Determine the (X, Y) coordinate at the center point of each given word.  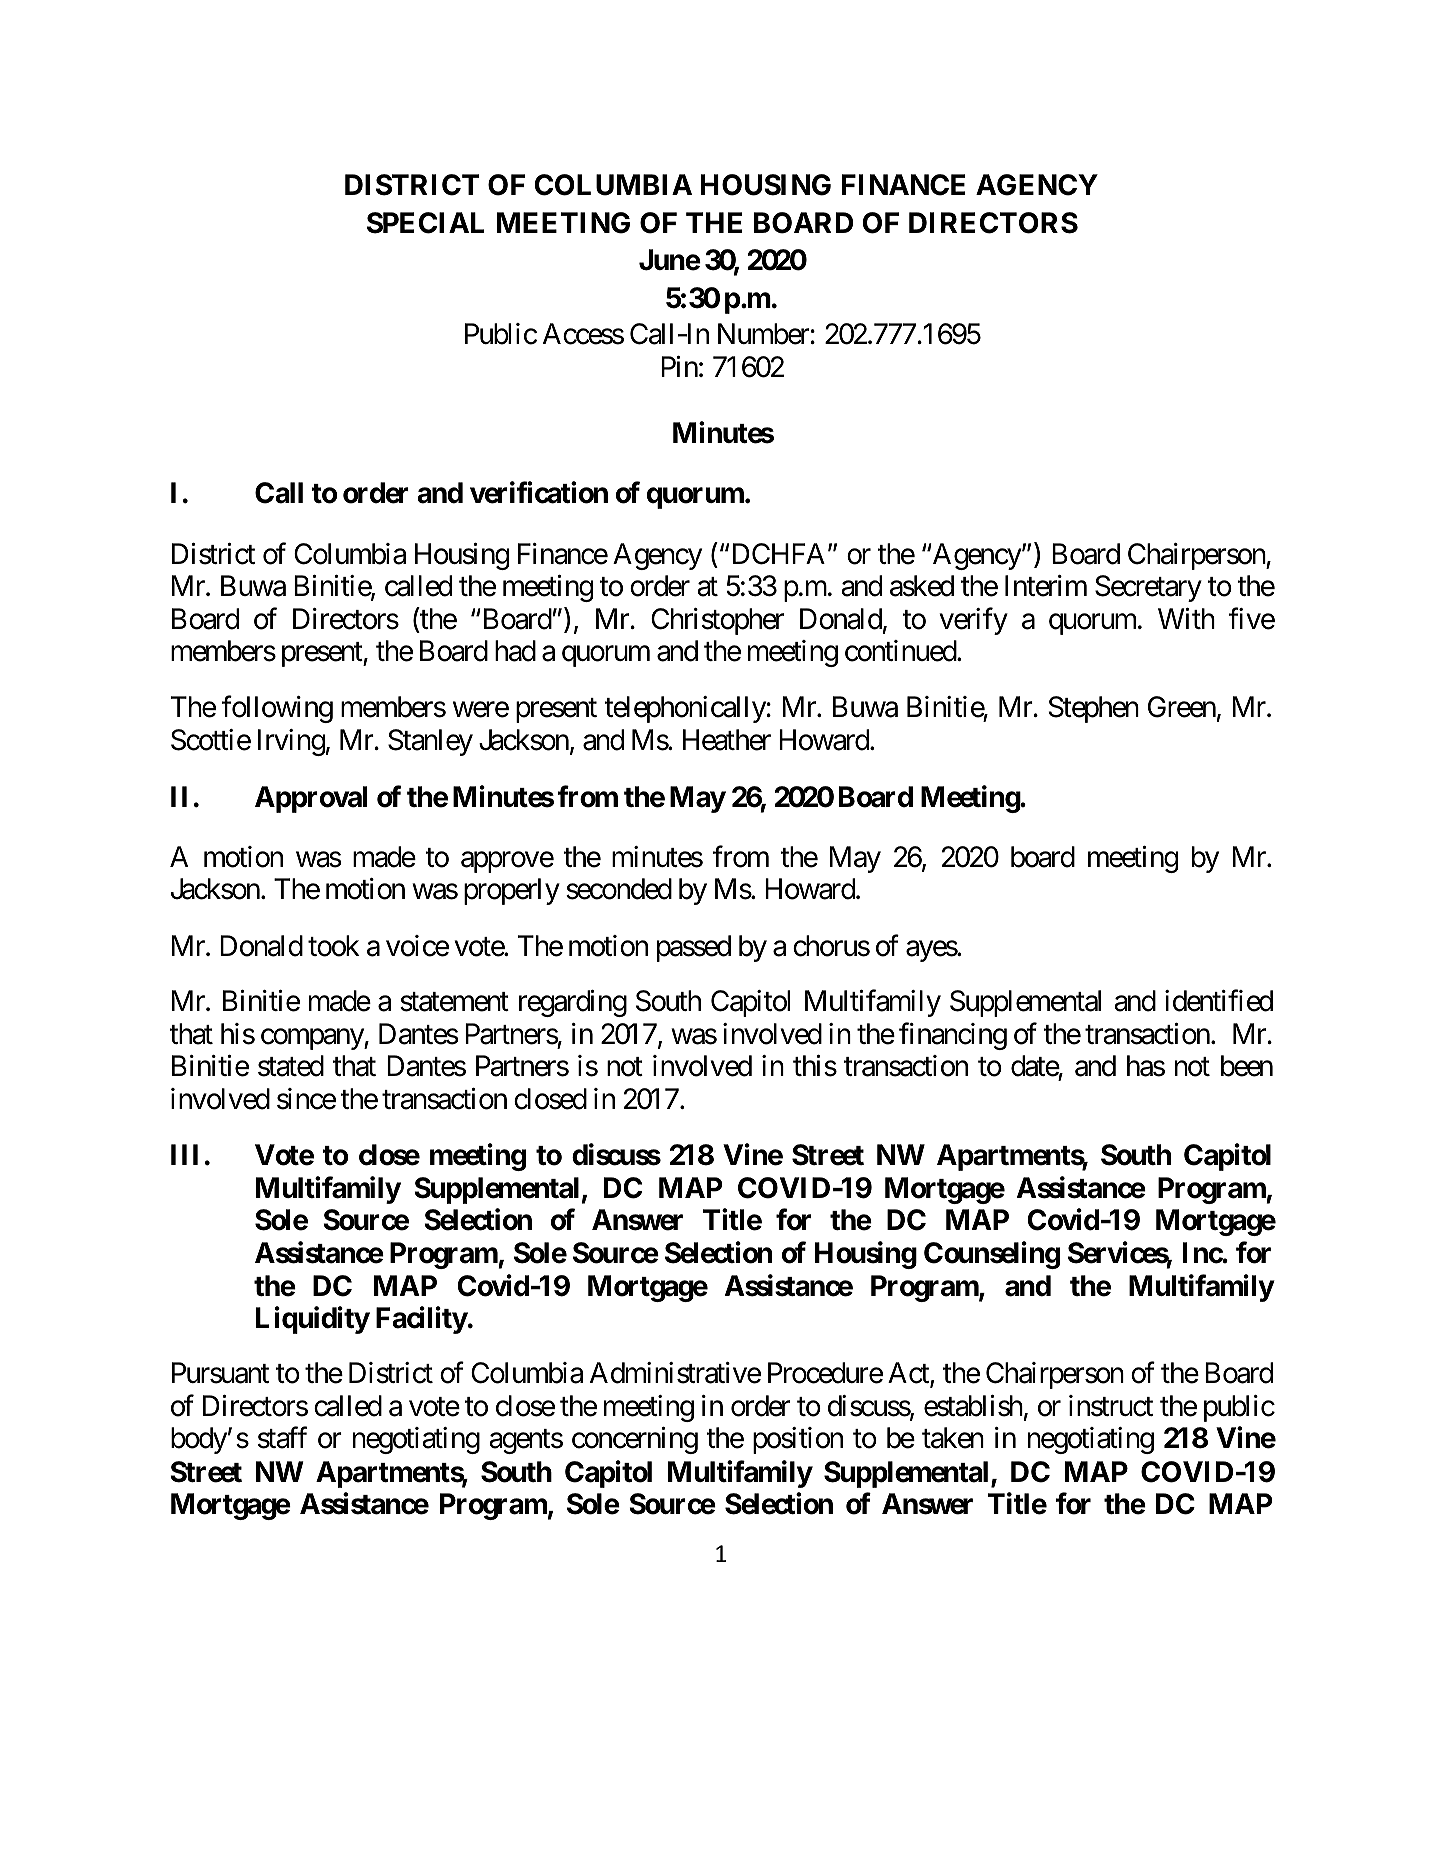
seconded (619, 889)
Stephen (1094, 709)
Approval (311, 799)
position (798, 1440)
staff (282, 1438)
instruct (1111, 1406)
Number (764, 334)
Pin (679, 366)
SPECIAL (426, 223)
